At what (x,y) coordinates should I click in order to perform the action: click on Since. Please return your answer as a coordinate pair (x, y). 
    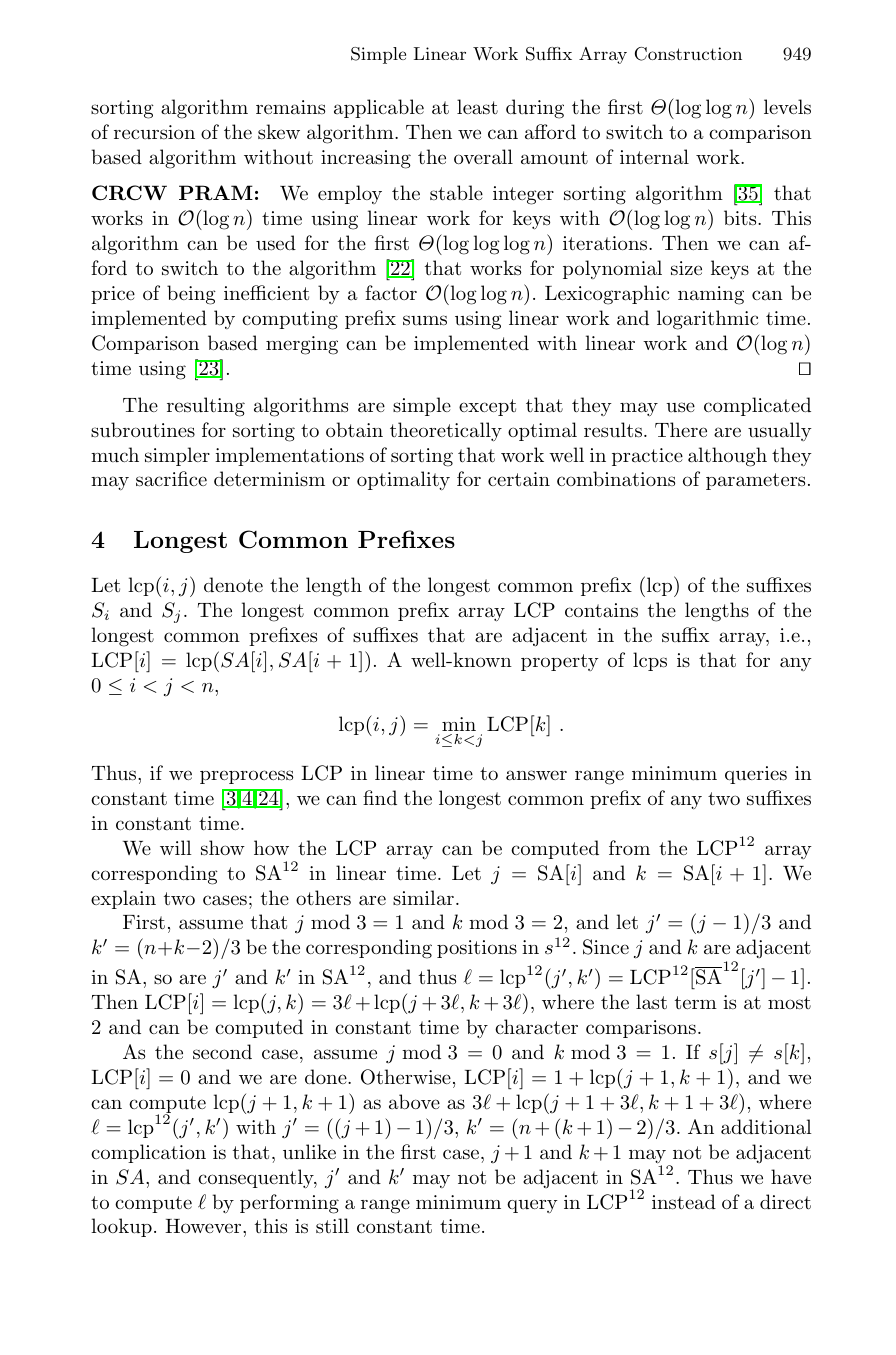
    Looking at the image, I should click on (606, 947).
